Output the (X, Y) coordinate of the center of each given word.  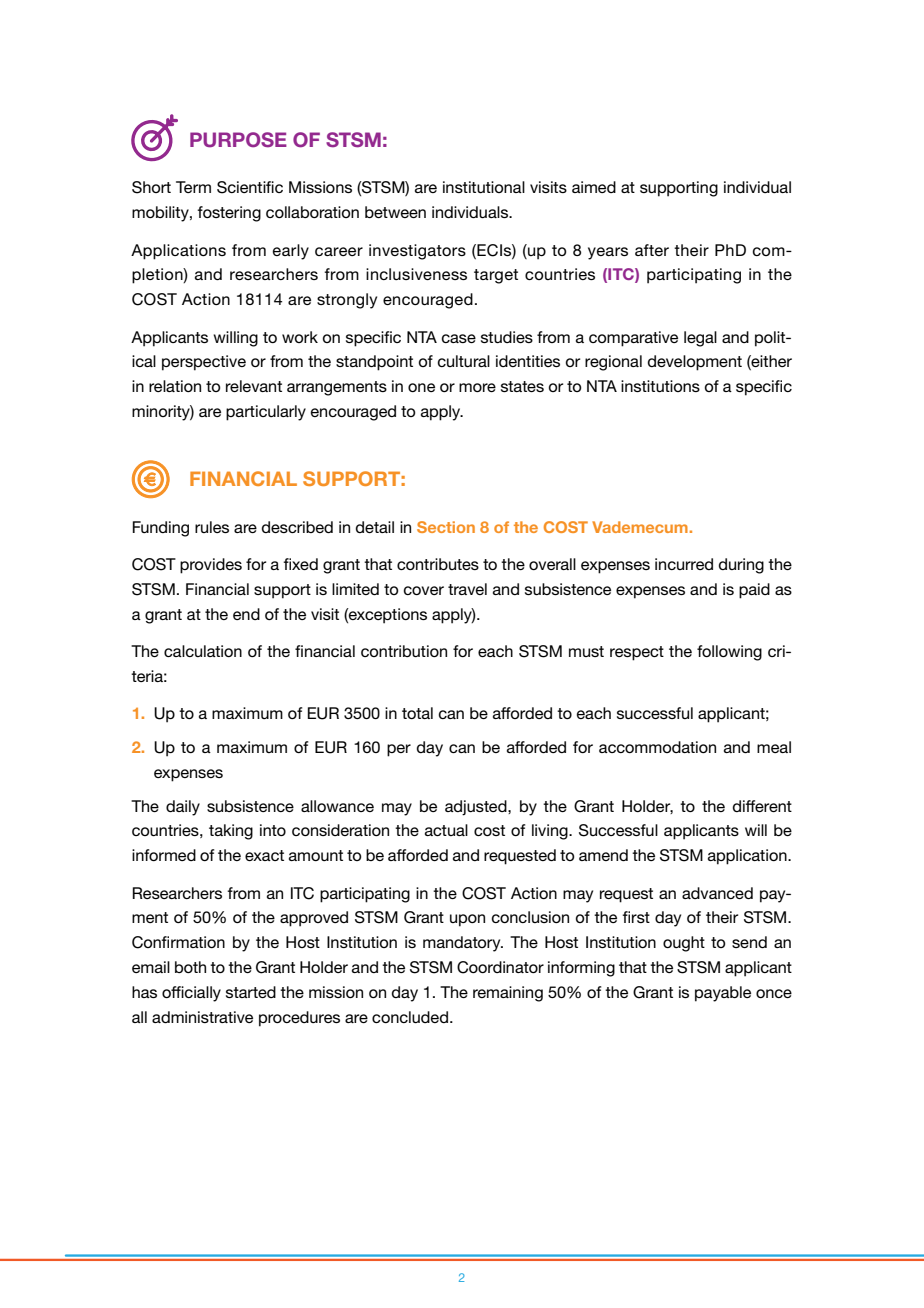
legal (700, 339)
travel (467, 589)
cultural (464, 361)
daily (183, 808)
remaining (508, 994)
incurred (684, 564)
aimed (594, 187)
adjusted (477, 808)
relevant (254, 386)
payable (723, 994)
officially (191, 994)
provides (211, 566)
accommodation (657, 747)
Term (193, 187)
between (395, 212)
